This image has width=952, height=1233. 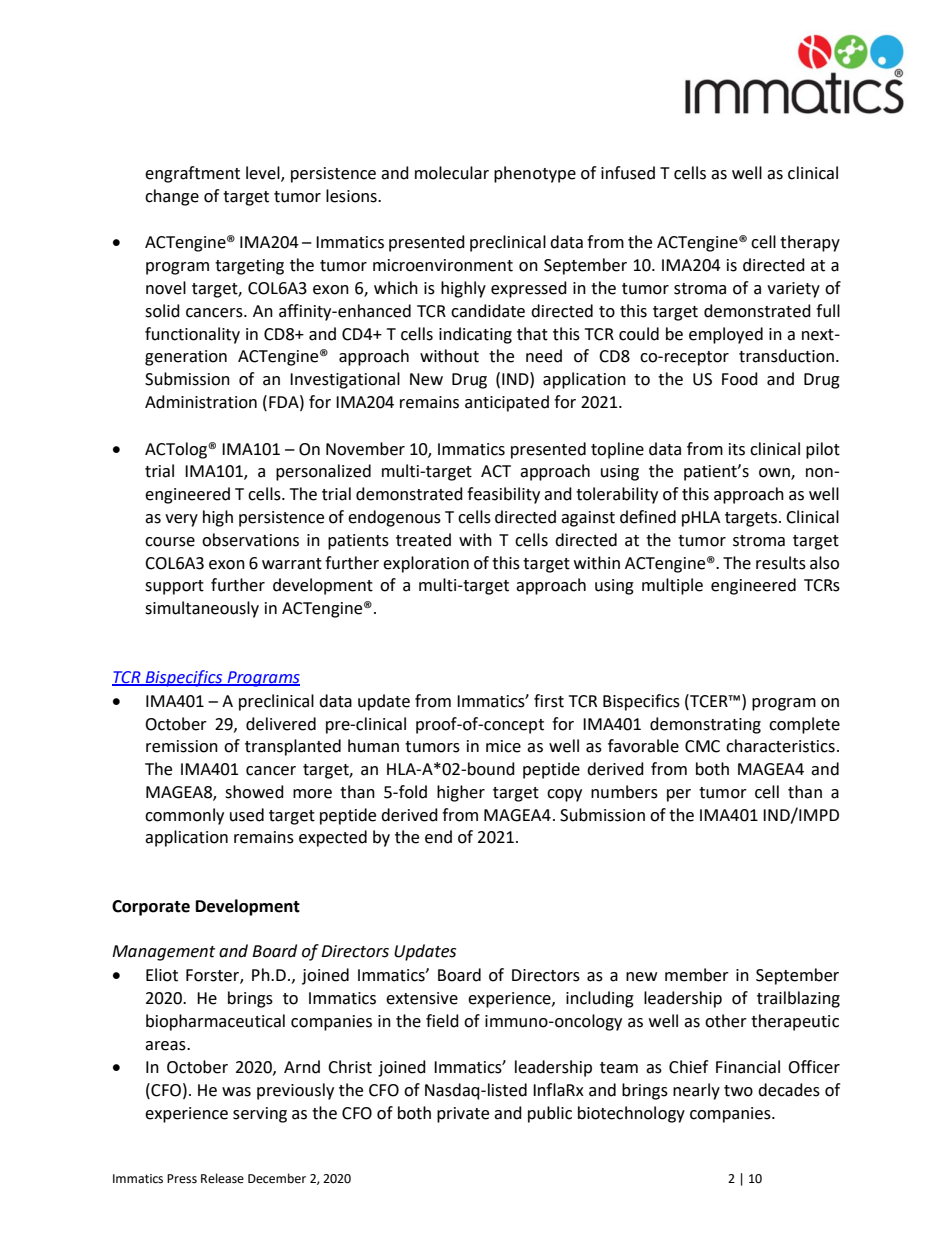 What do you see at coordinates (810, 243) in the image?
I see `therapy` at bounding box center [810, 243].
